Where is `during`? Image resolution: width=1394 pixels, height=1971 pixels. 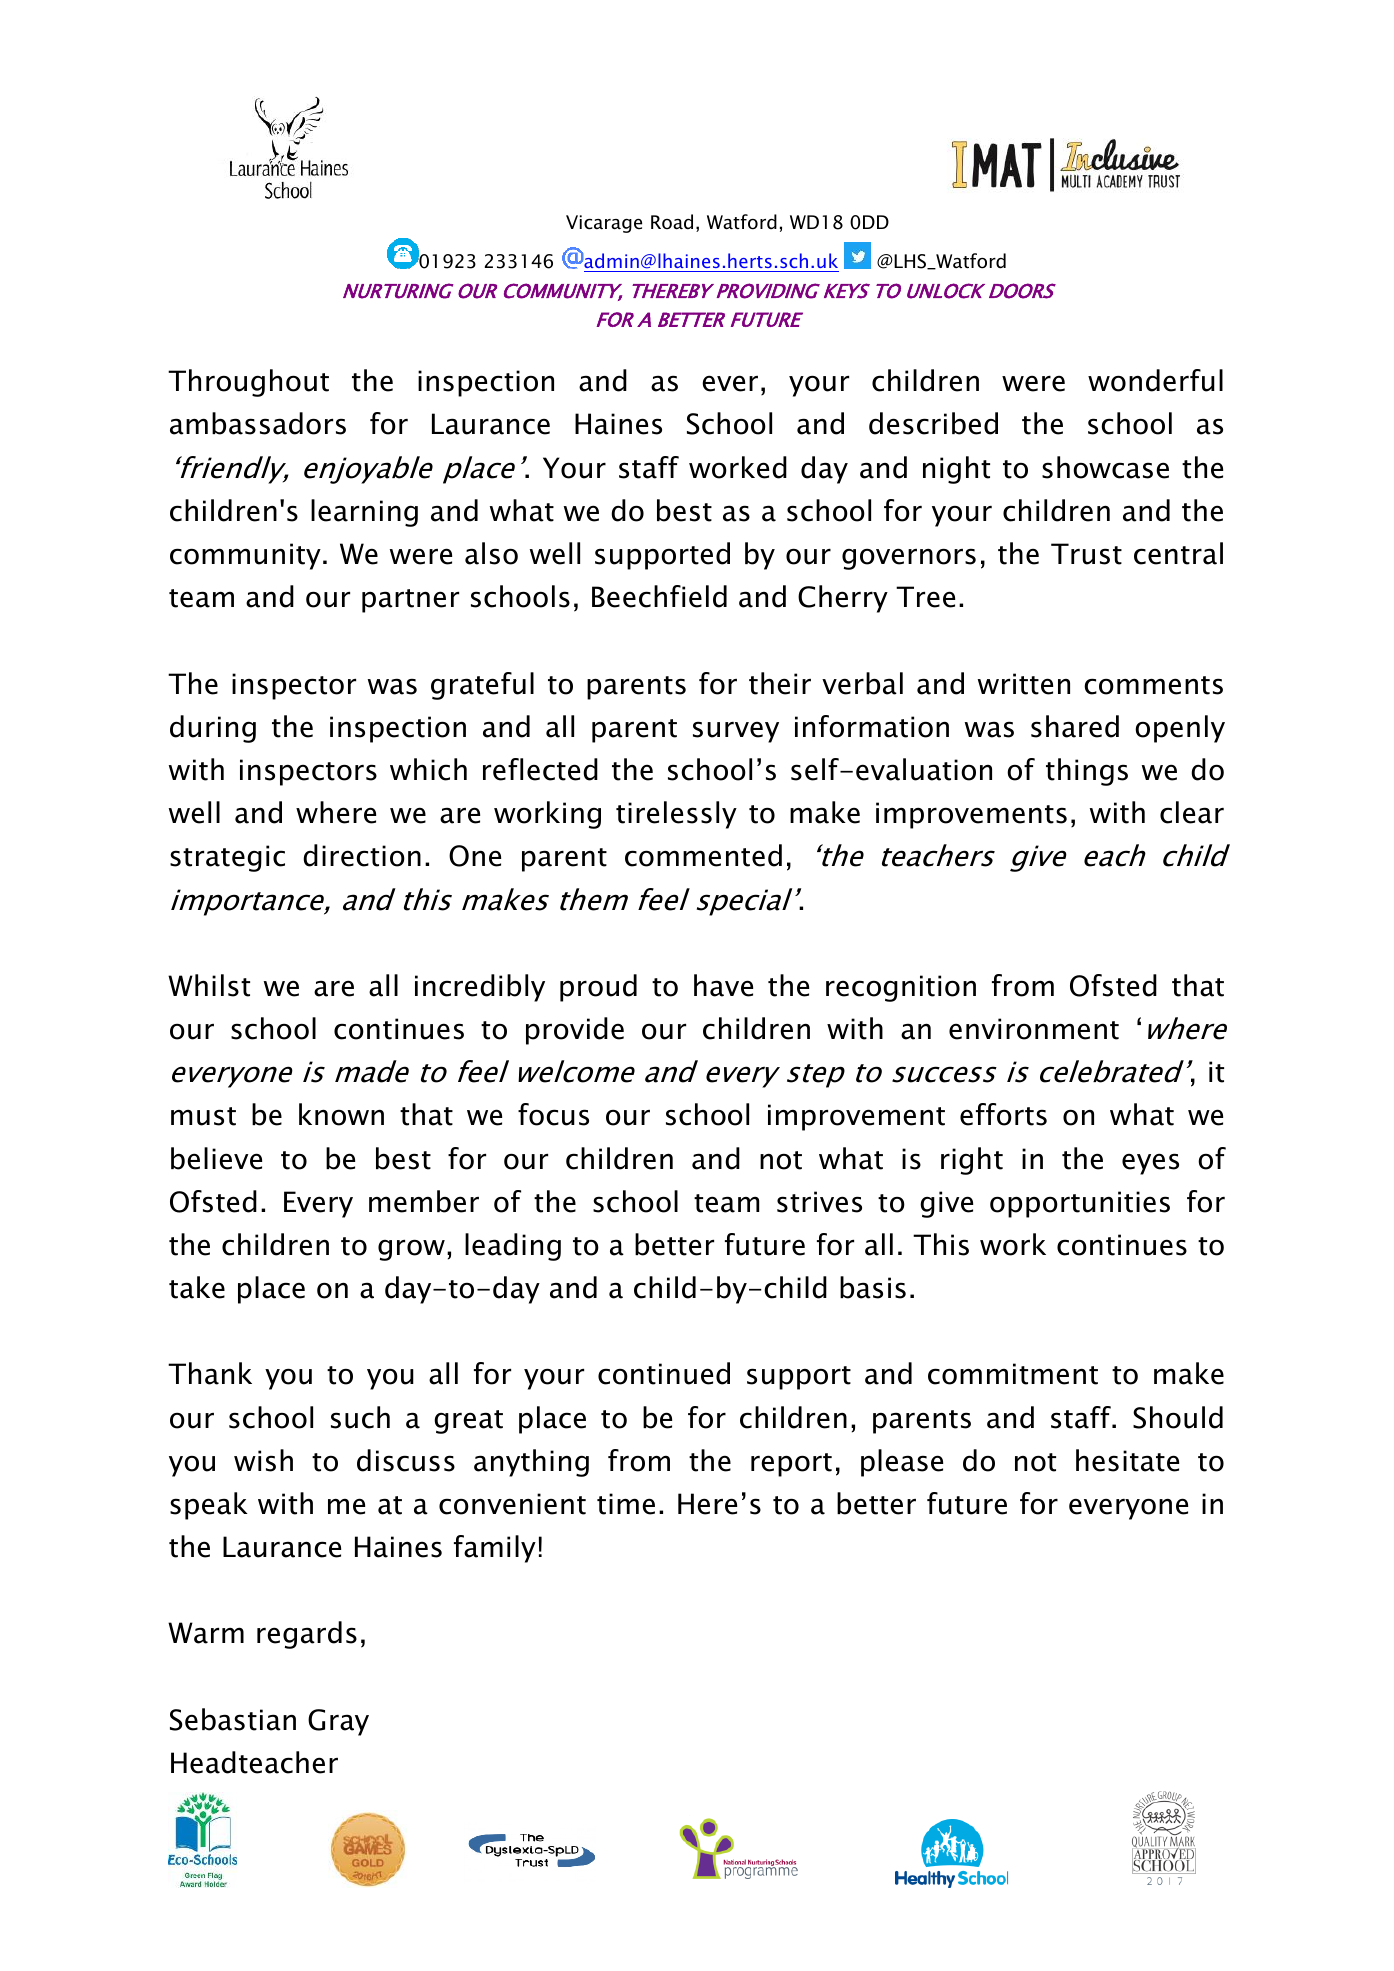
during is located at coordinates (213, 729).
